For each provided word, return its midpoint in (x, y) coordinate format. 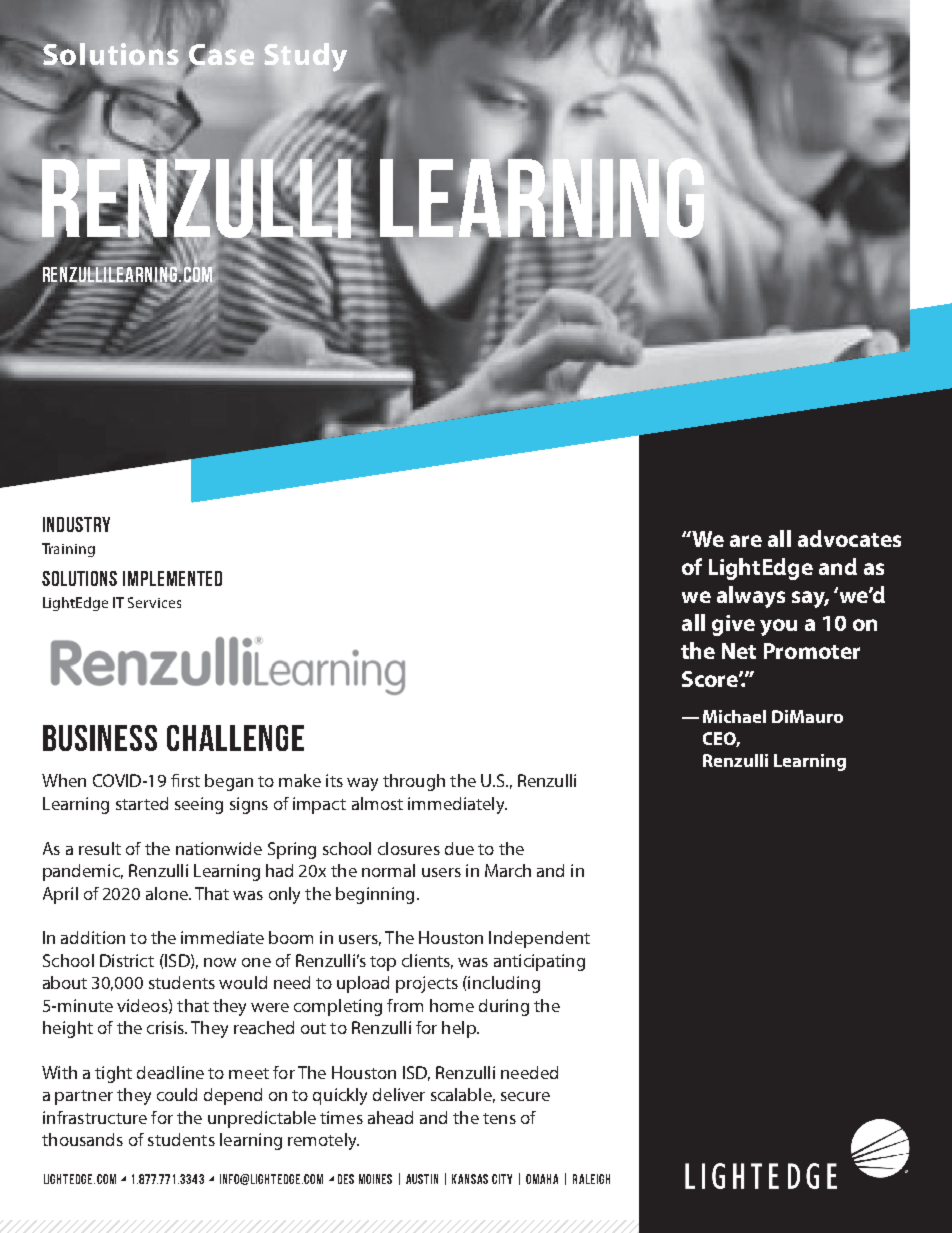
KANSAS (470, 1179)
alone (168, 893)
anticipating (539, 962)
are (746, 541)
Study (307, 59)
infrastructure (95, 1117)
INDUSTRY (76, 524)
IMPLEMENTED (172, 578)
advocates (849, 538)
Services (154, 602)
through (414, 782)
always (751, 597)
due (459, 848)
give (733, 625)
